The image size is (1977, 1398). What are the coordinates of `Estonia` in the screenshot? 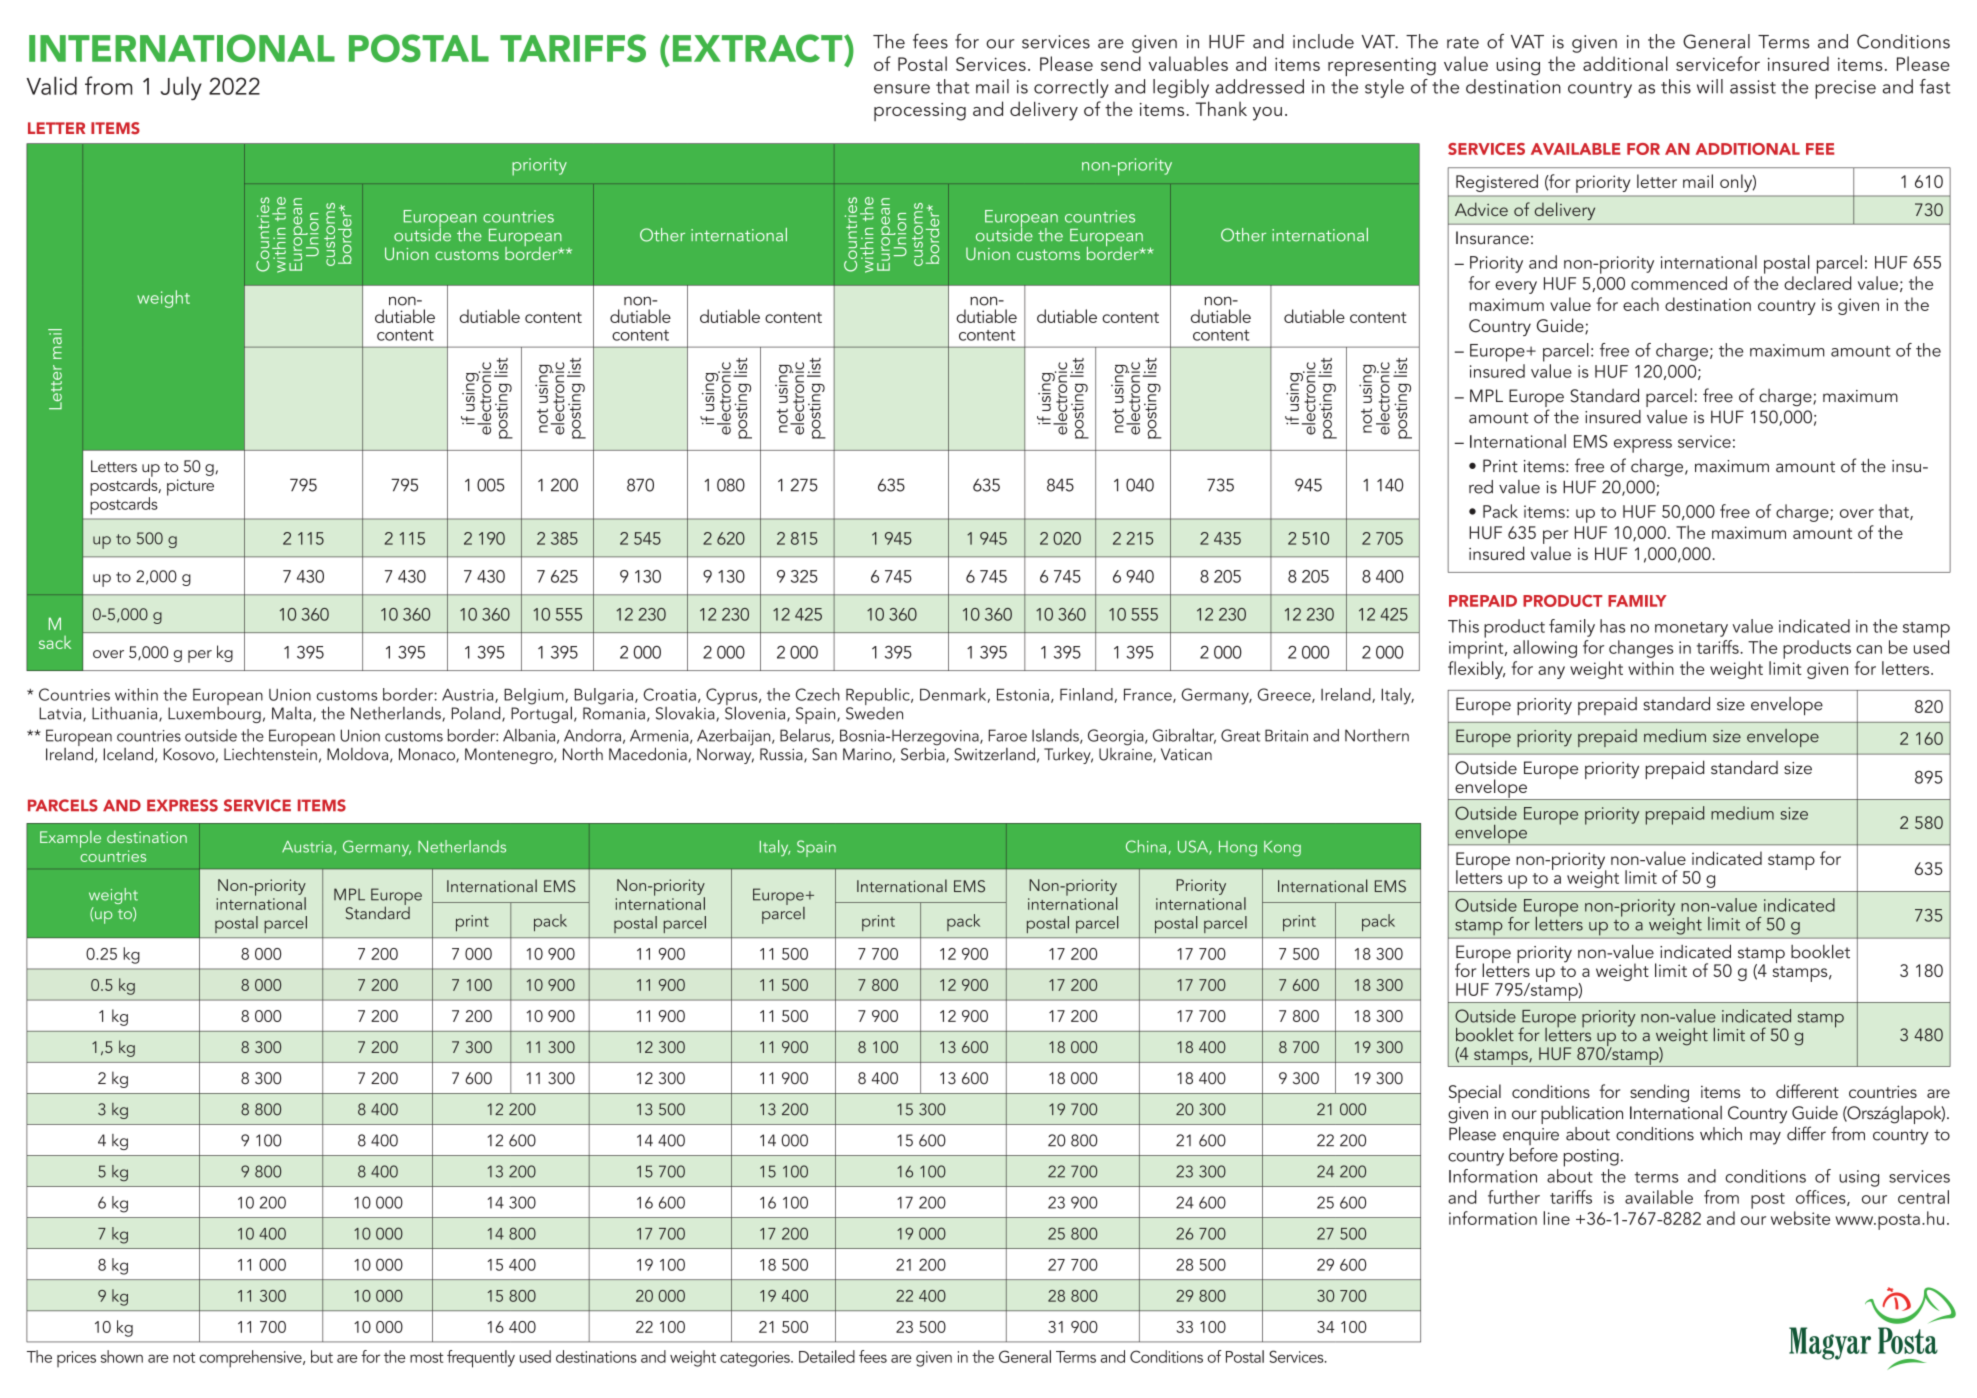 It's located at (1023, 695).
